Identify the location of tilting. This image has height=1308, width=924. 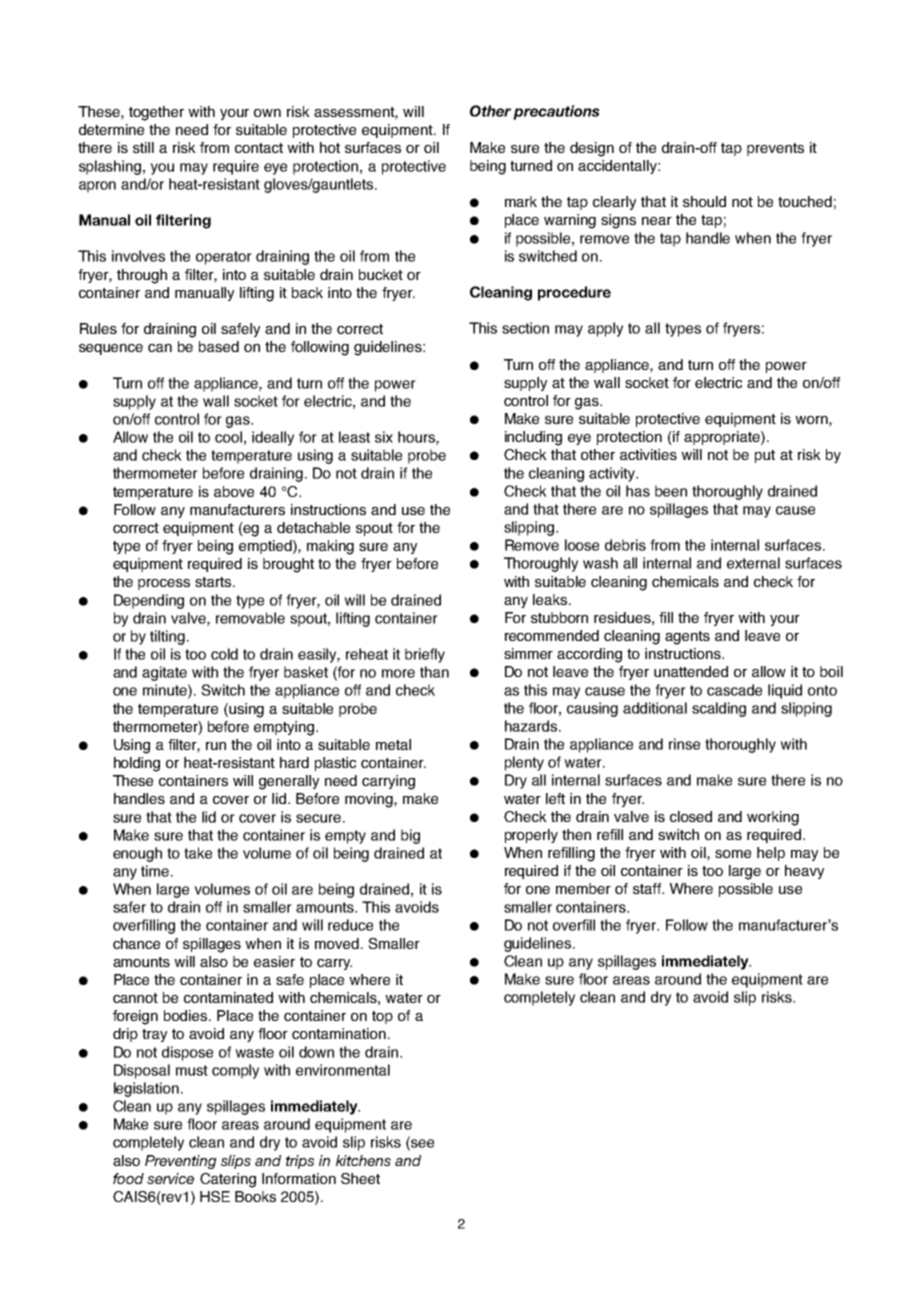
(167, 637).
